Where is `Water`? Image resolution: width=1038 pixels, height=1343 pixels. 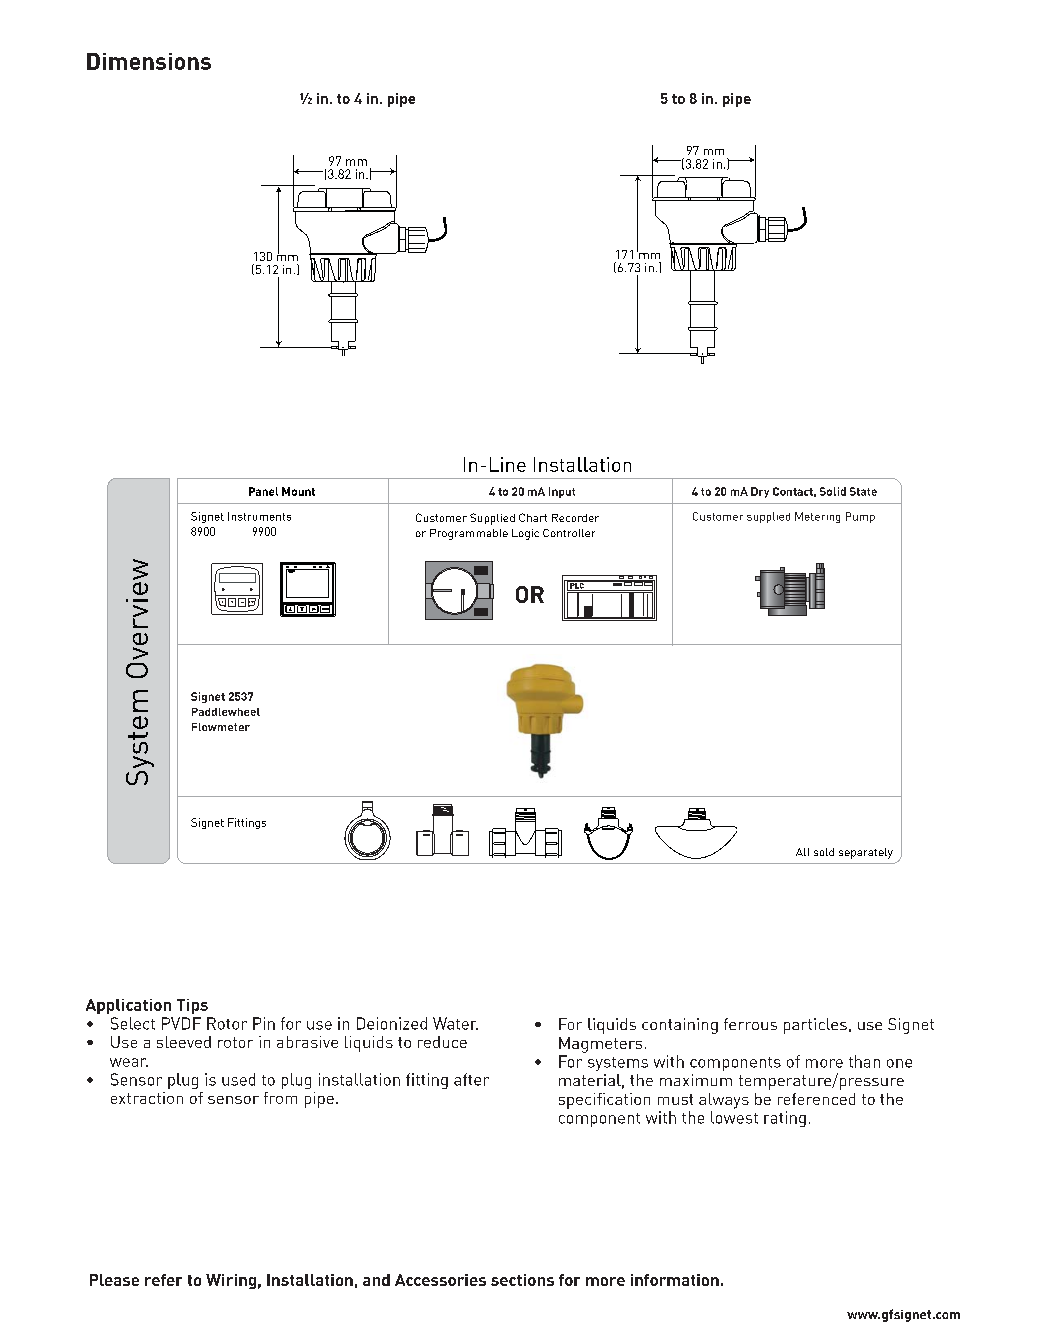
Water is located at coordinates (455, 1023).
